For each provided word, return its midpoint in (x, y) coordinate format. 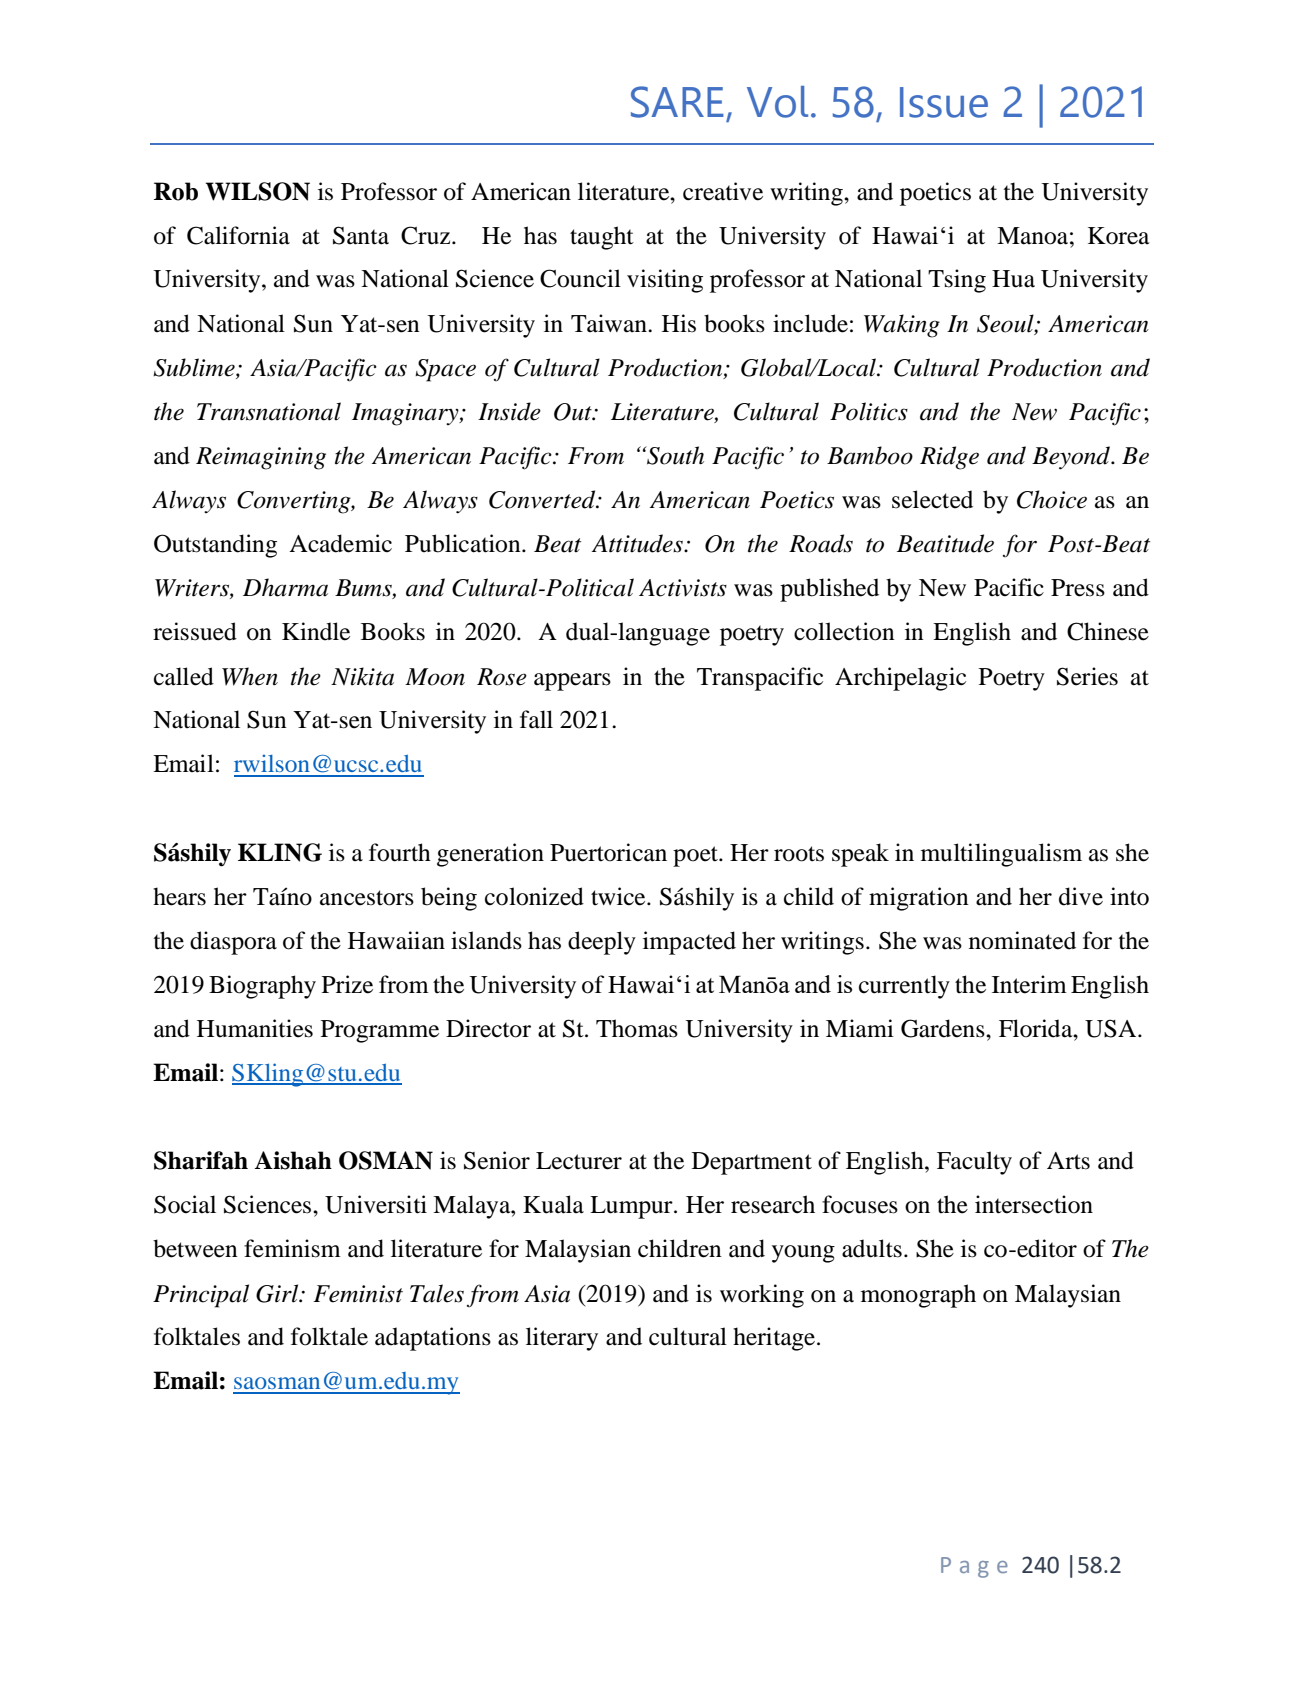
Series (1087, 676)
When (250, 676)
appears (572, 682)
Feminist (358, 1294)
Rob (176, 191)
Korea (1118, 236)
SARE (677, 102)
